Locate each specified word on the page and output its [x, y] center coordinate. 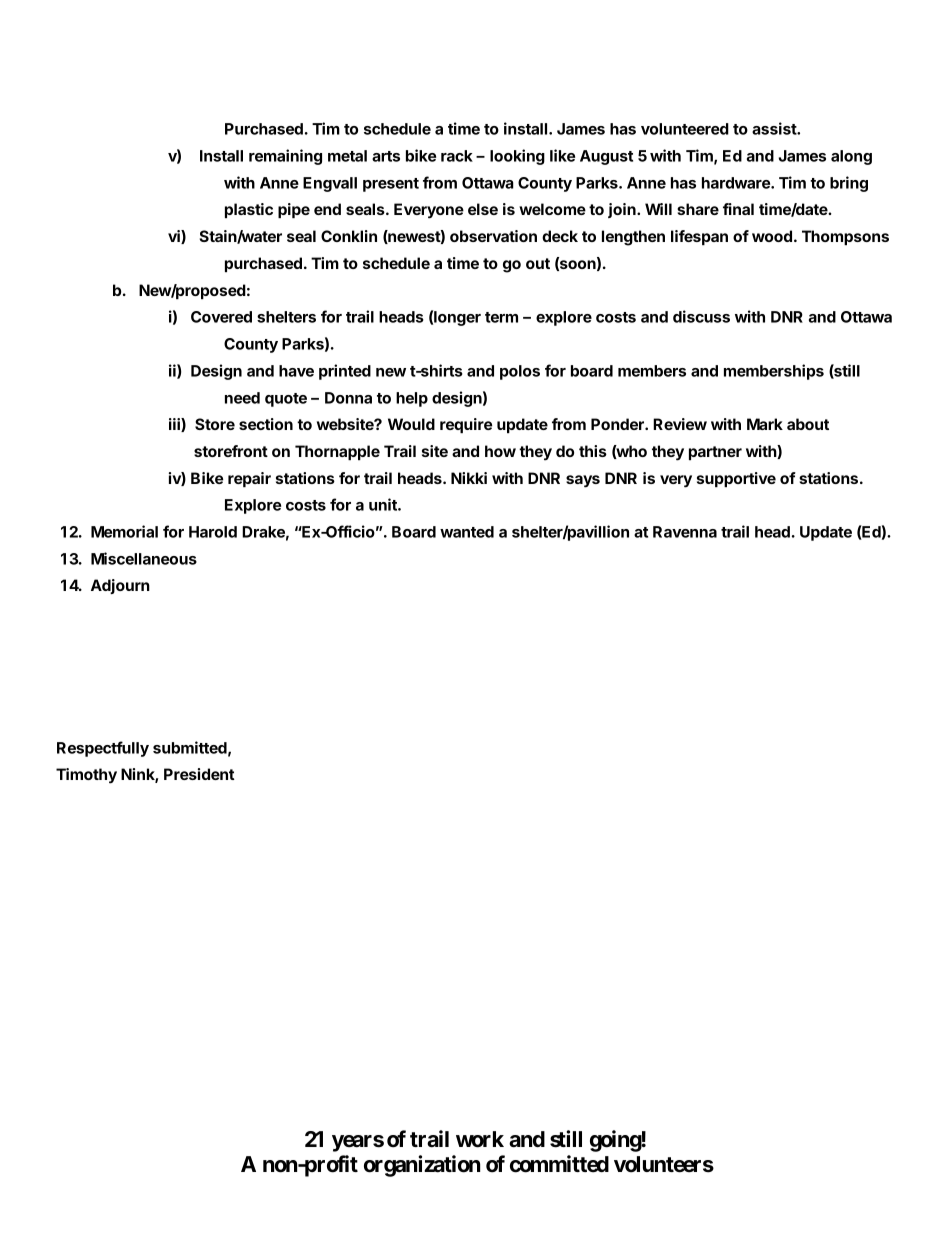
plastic [249, 210]
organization [422, 1166]
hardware [737, 183]
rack [457, 156]
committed [559, 1164]
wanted [467, 532]
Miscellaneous [144, 558]
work [480, 1139]
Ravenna [685, 532]
